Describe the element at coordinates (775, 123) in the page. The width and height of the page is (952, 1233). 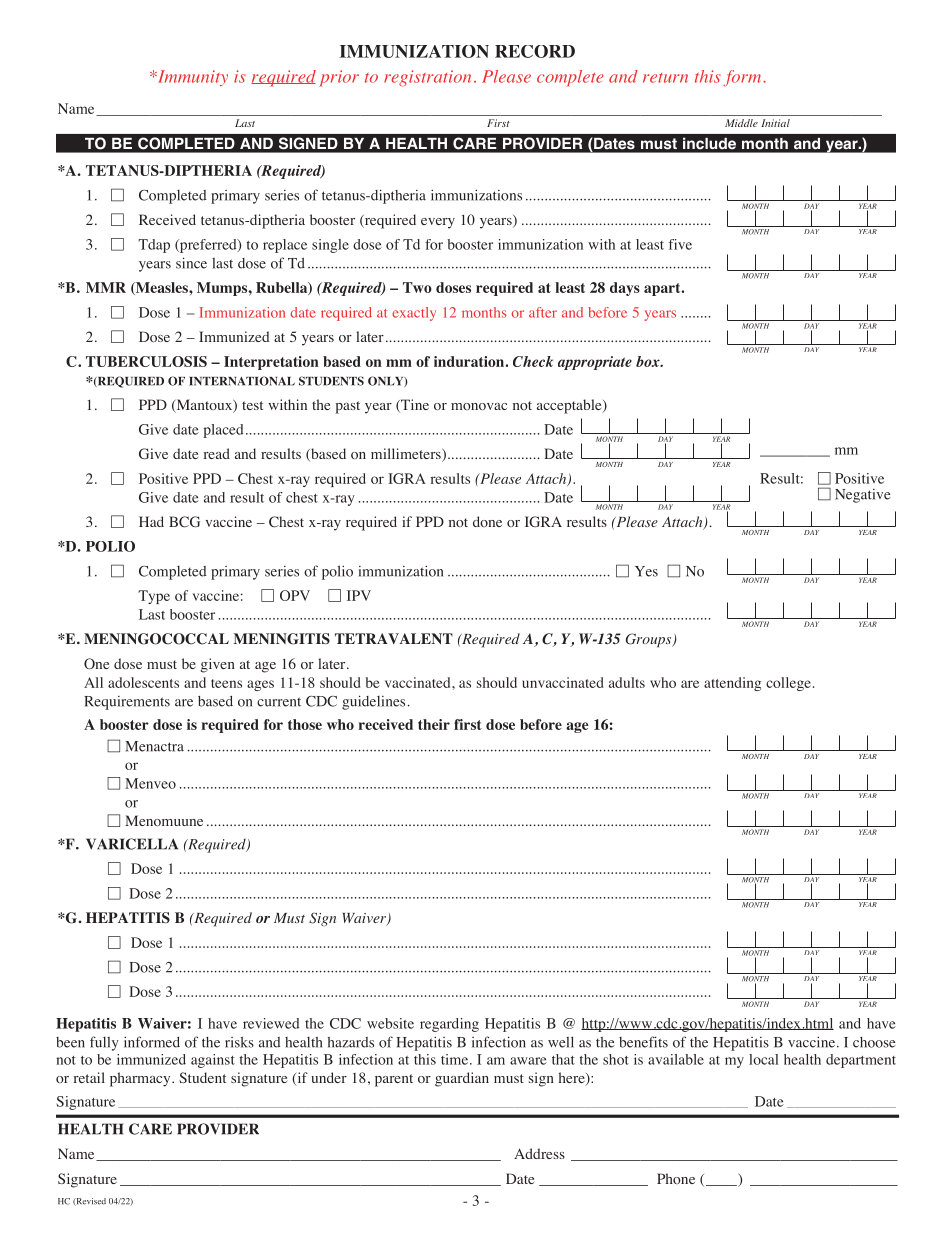
I see `Initial` at that location.
